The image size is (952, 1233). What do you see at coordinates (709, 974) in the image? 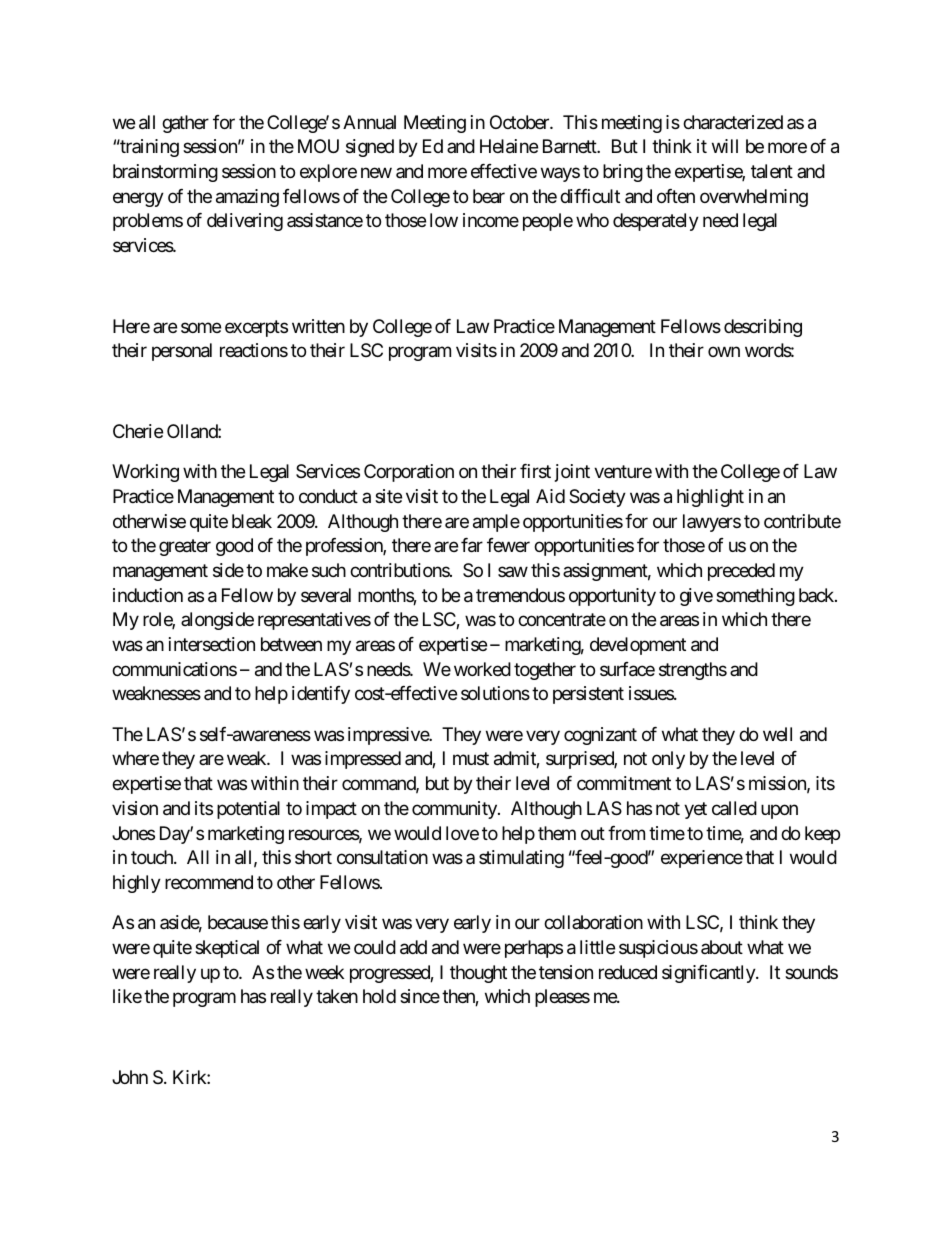
I see `significantly` at bounding box center [709, 974].
